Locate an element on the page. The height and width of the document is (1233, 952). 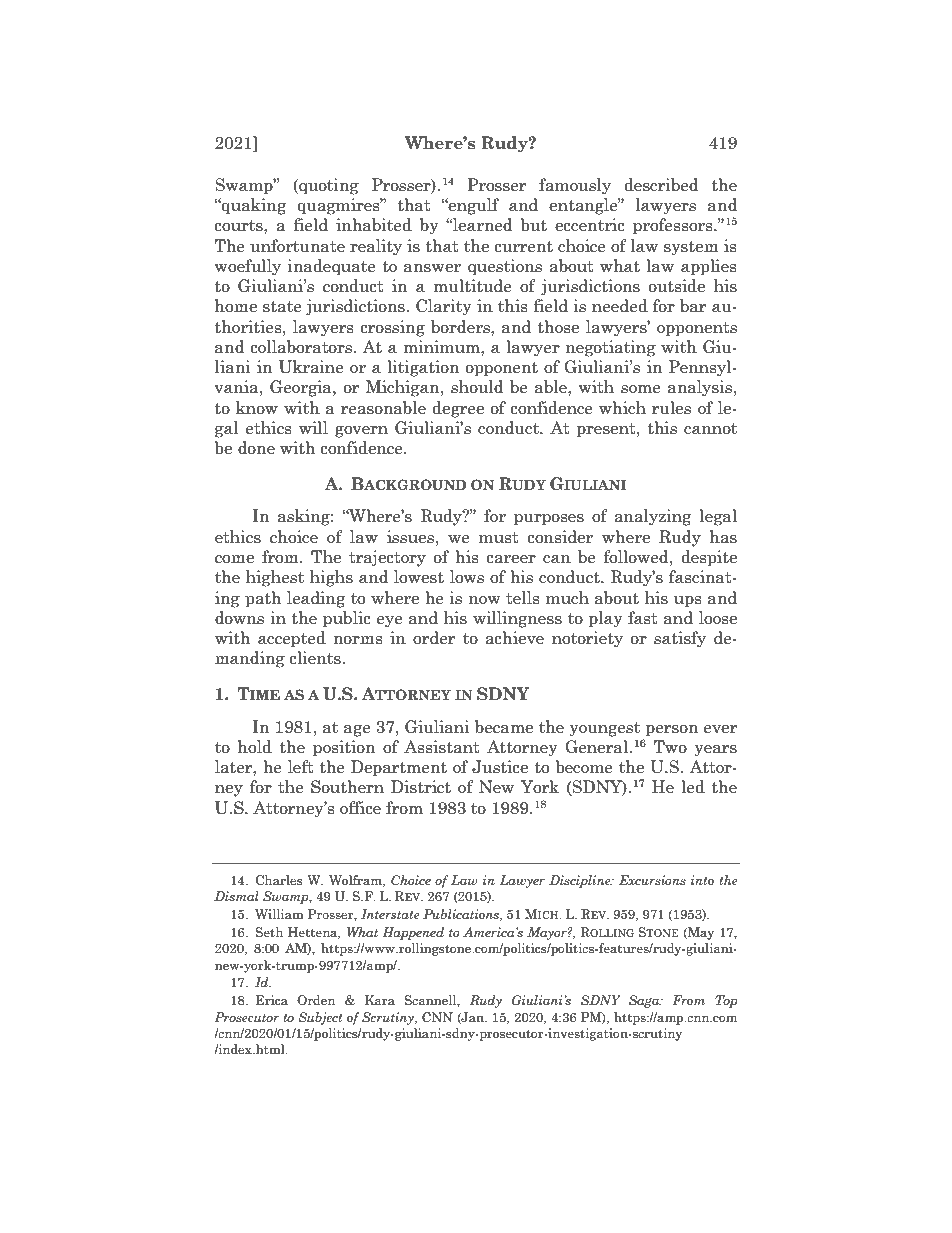
ups is located at coordinates (688, 602).
